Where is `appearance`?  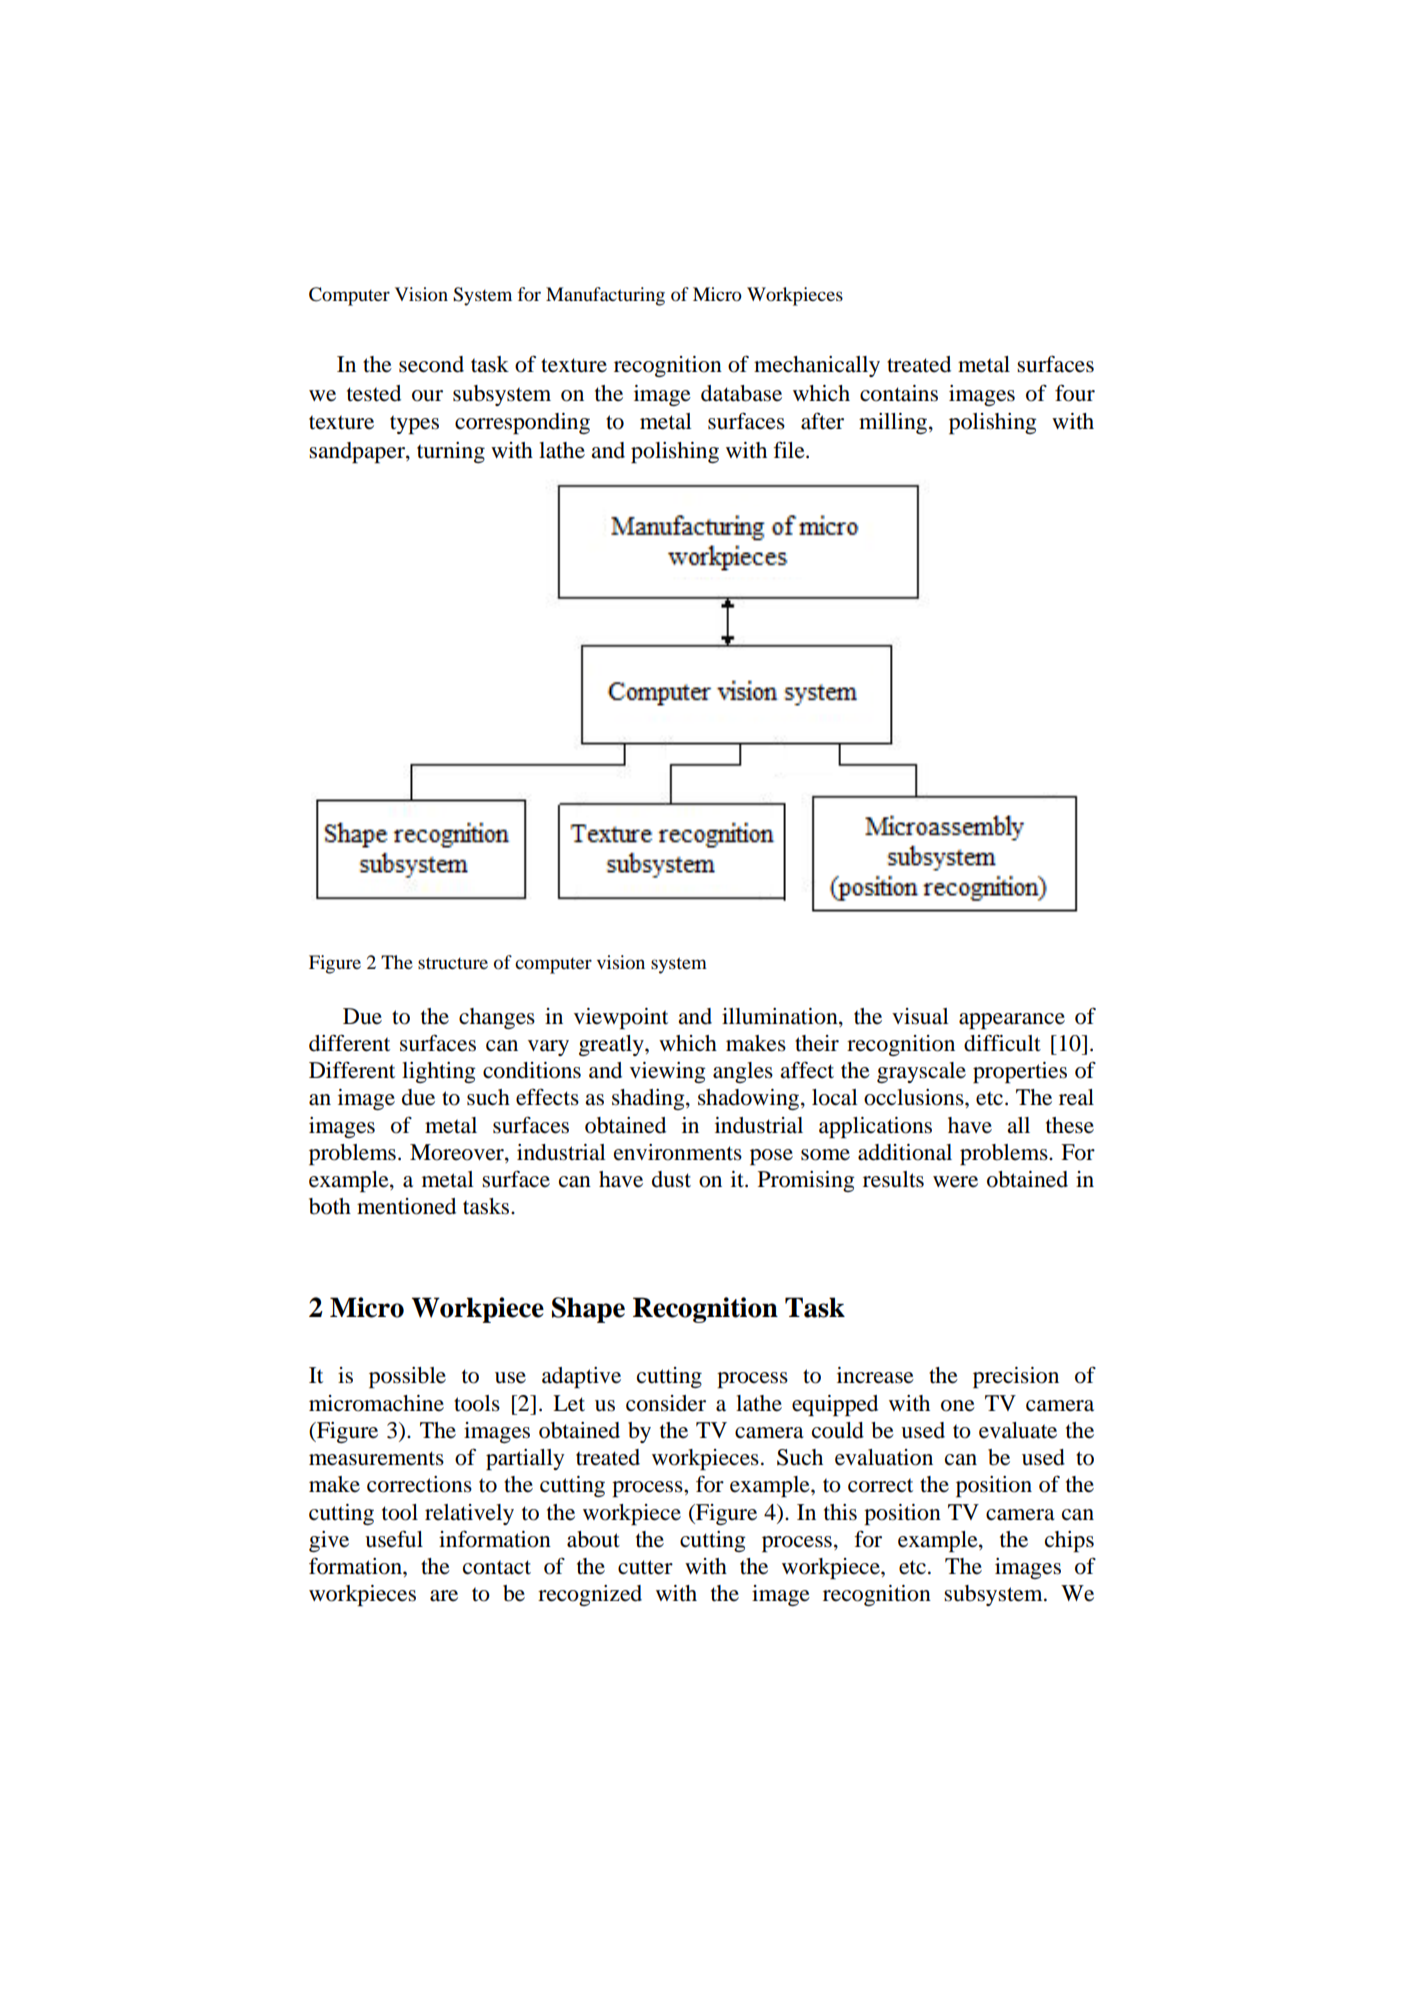
appearance is located at coordinates (1012, 1021).
